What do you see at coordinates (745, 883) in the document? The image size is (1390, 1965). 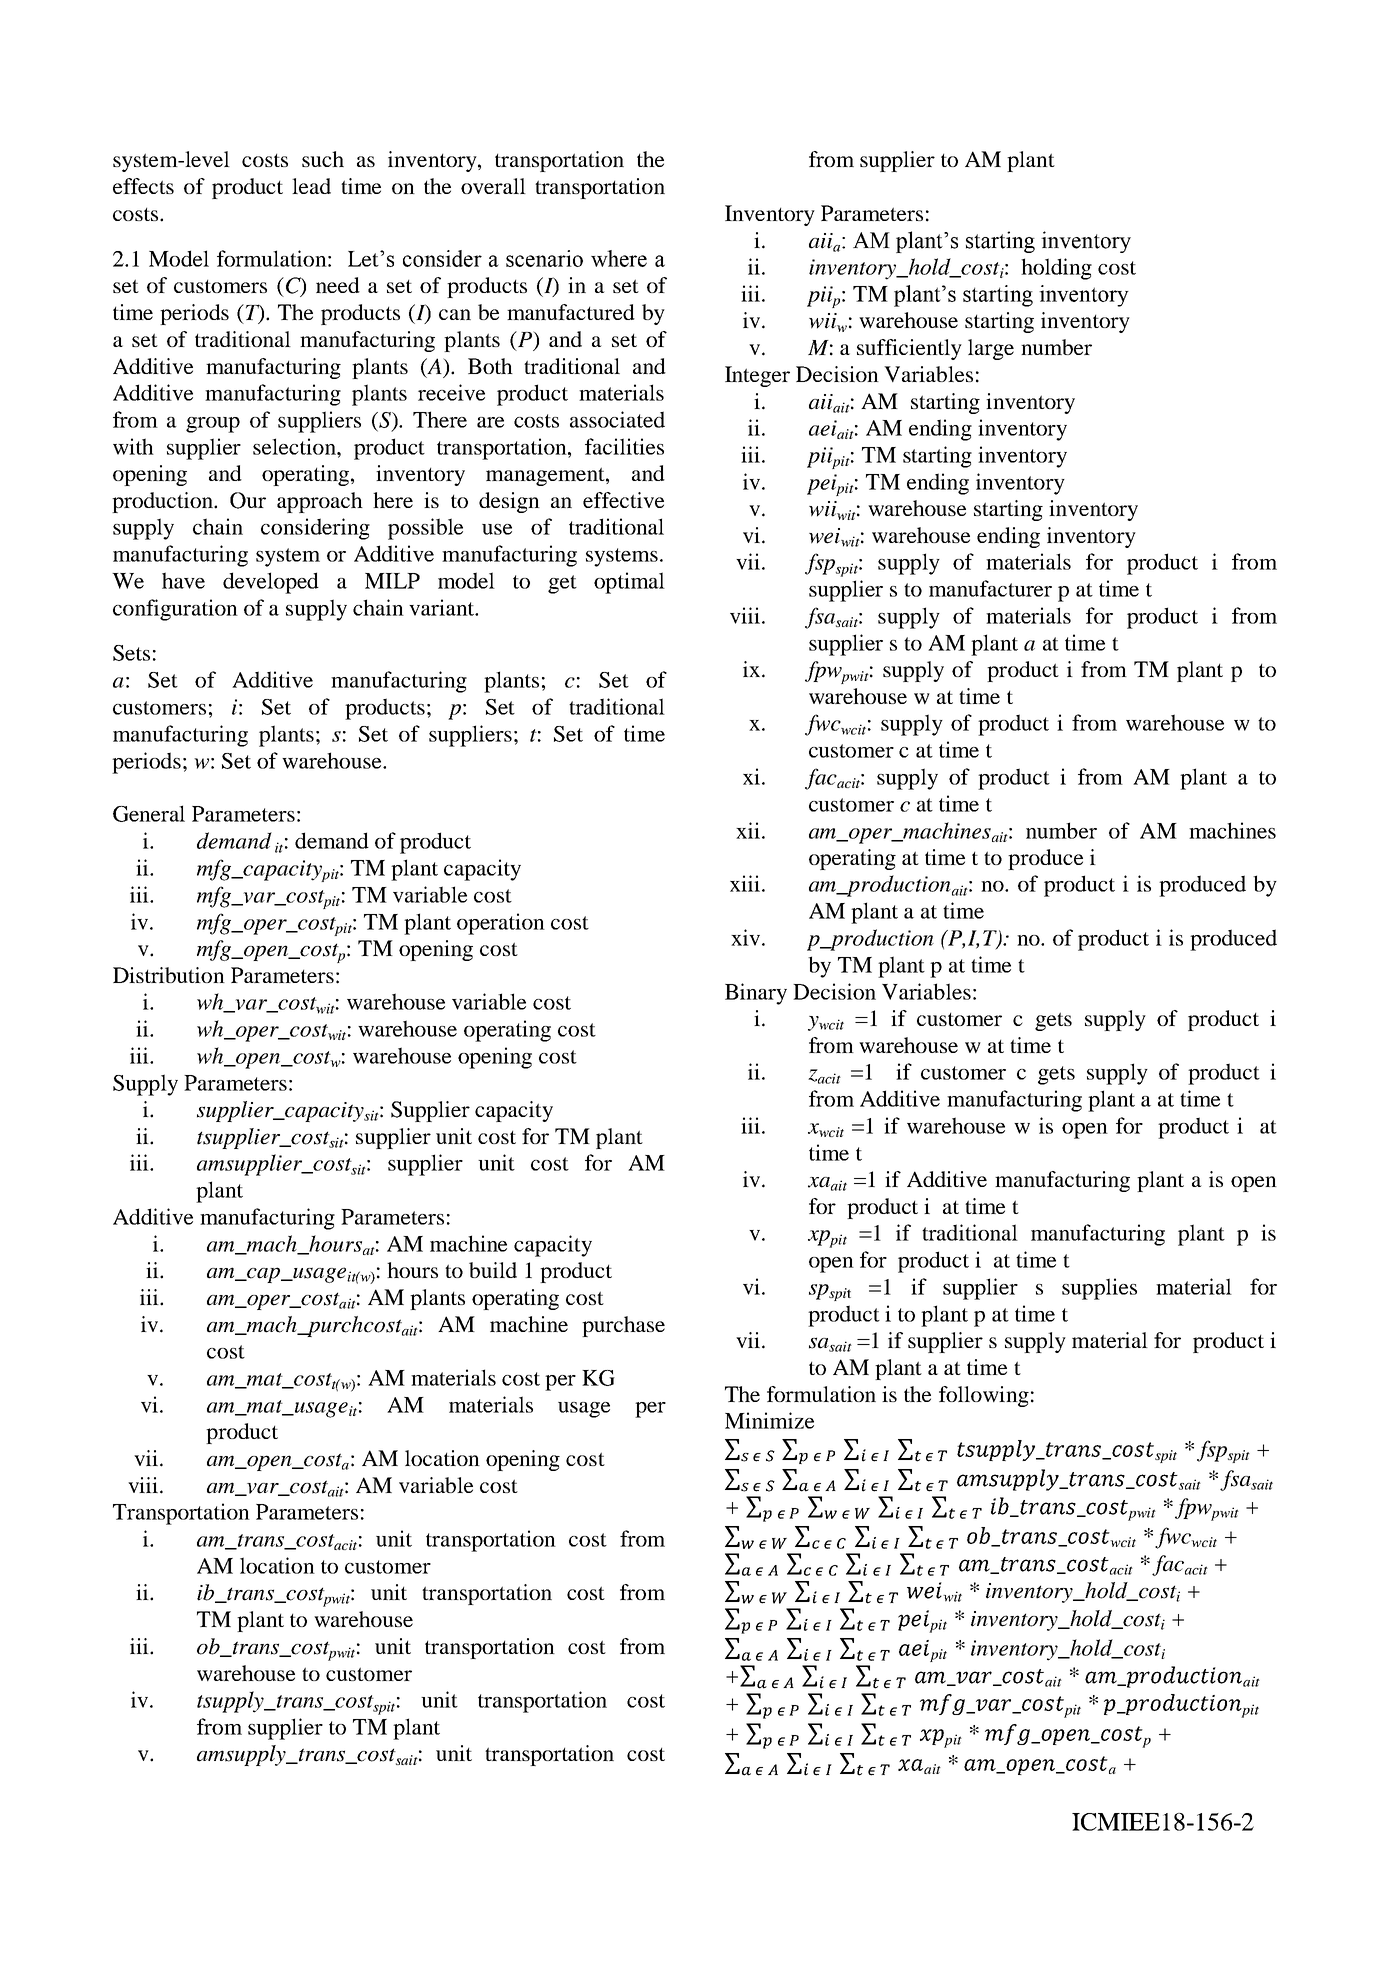 I see `xiii` at bounding box center [745, 883].
